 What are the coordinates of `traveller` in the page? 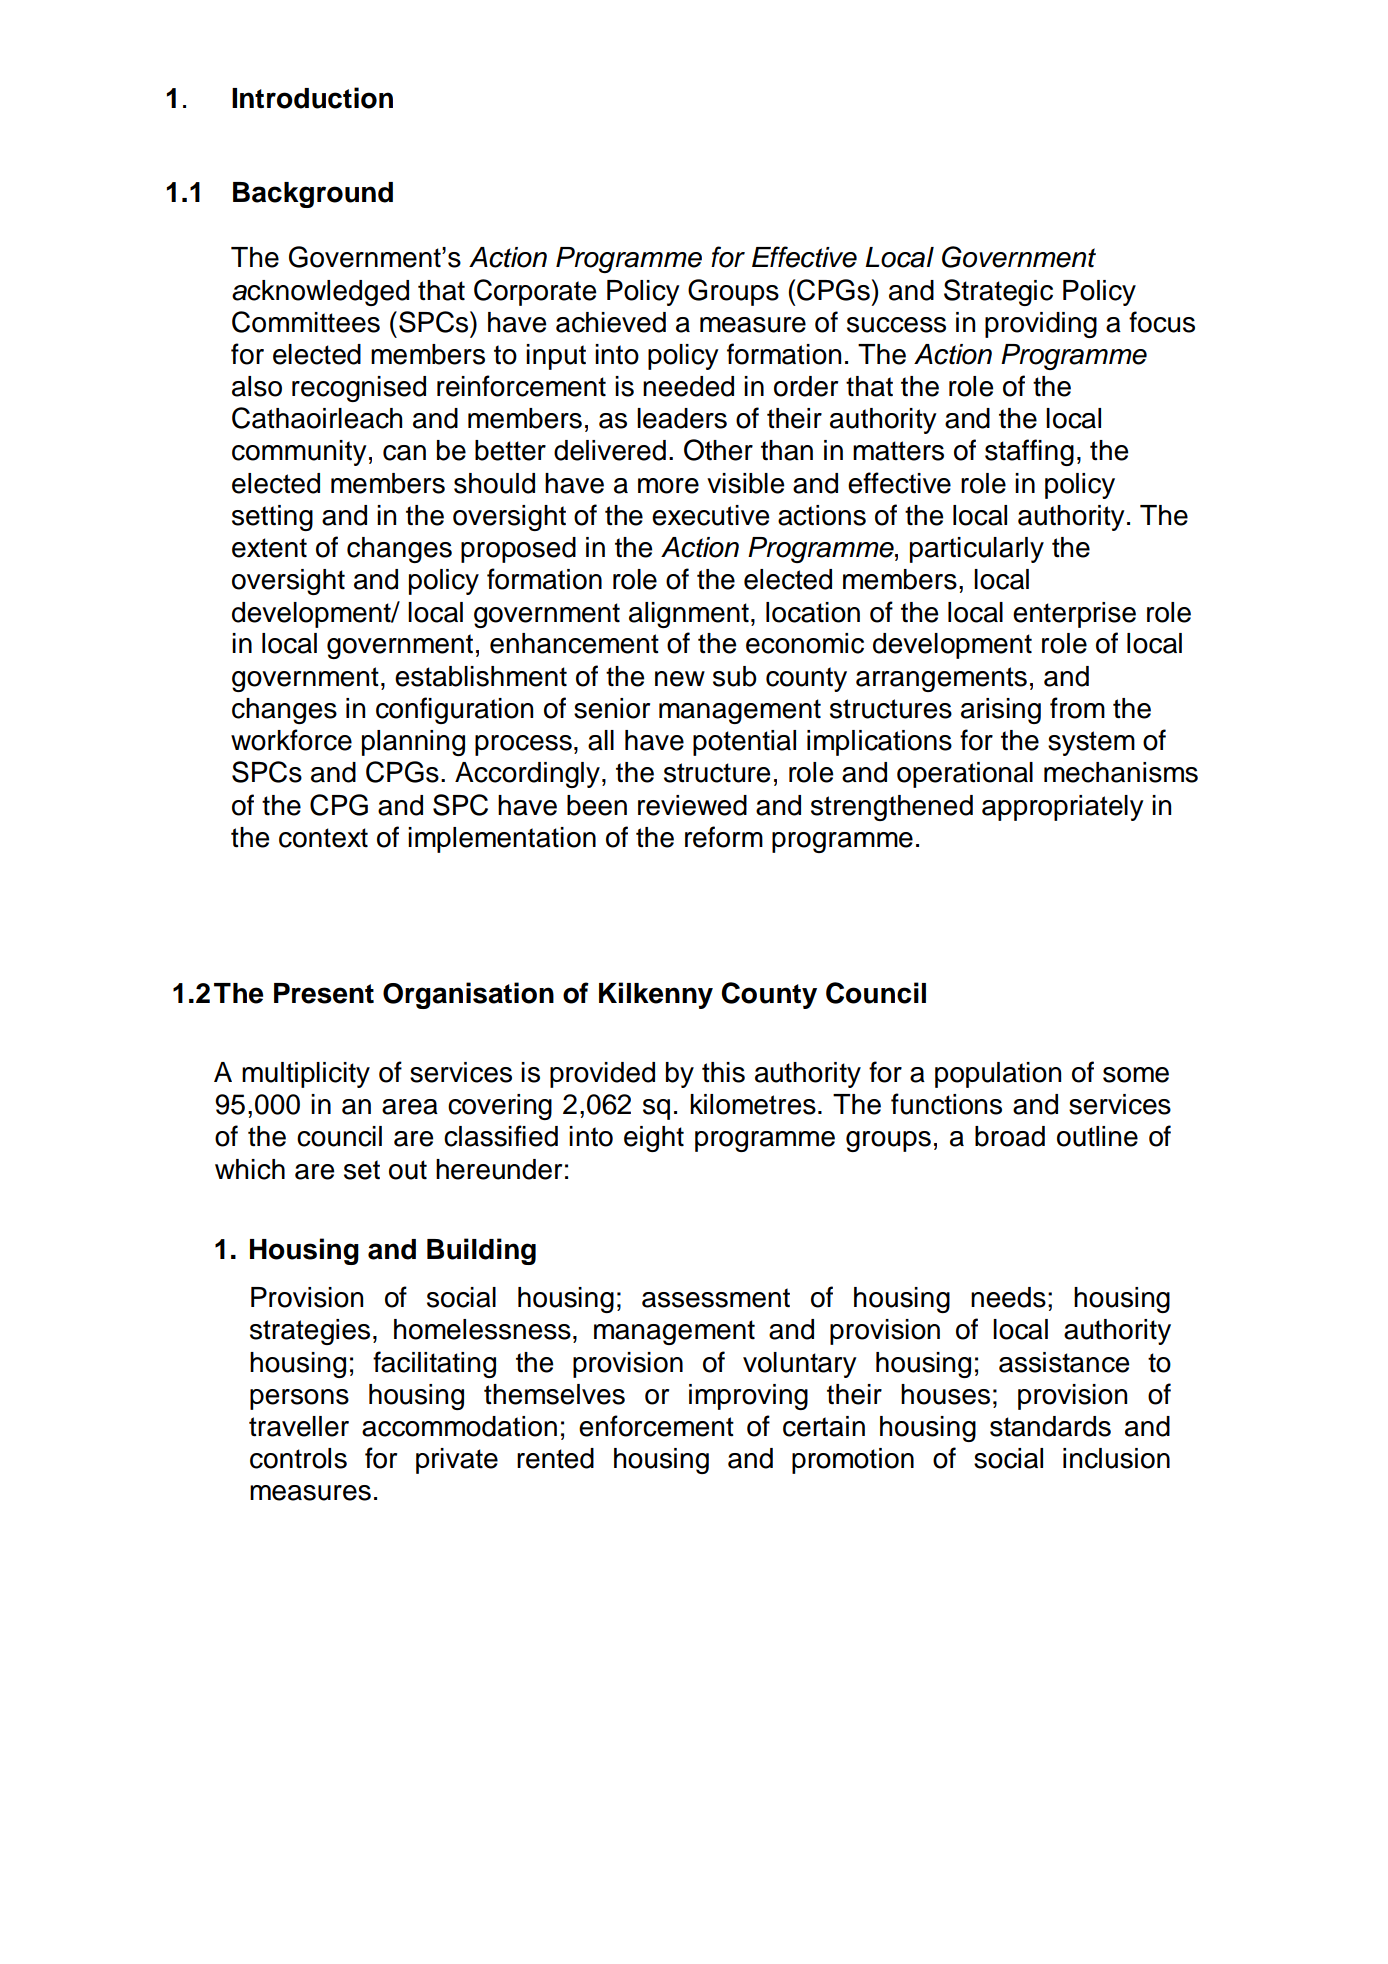 It's located at (299, 1426).
